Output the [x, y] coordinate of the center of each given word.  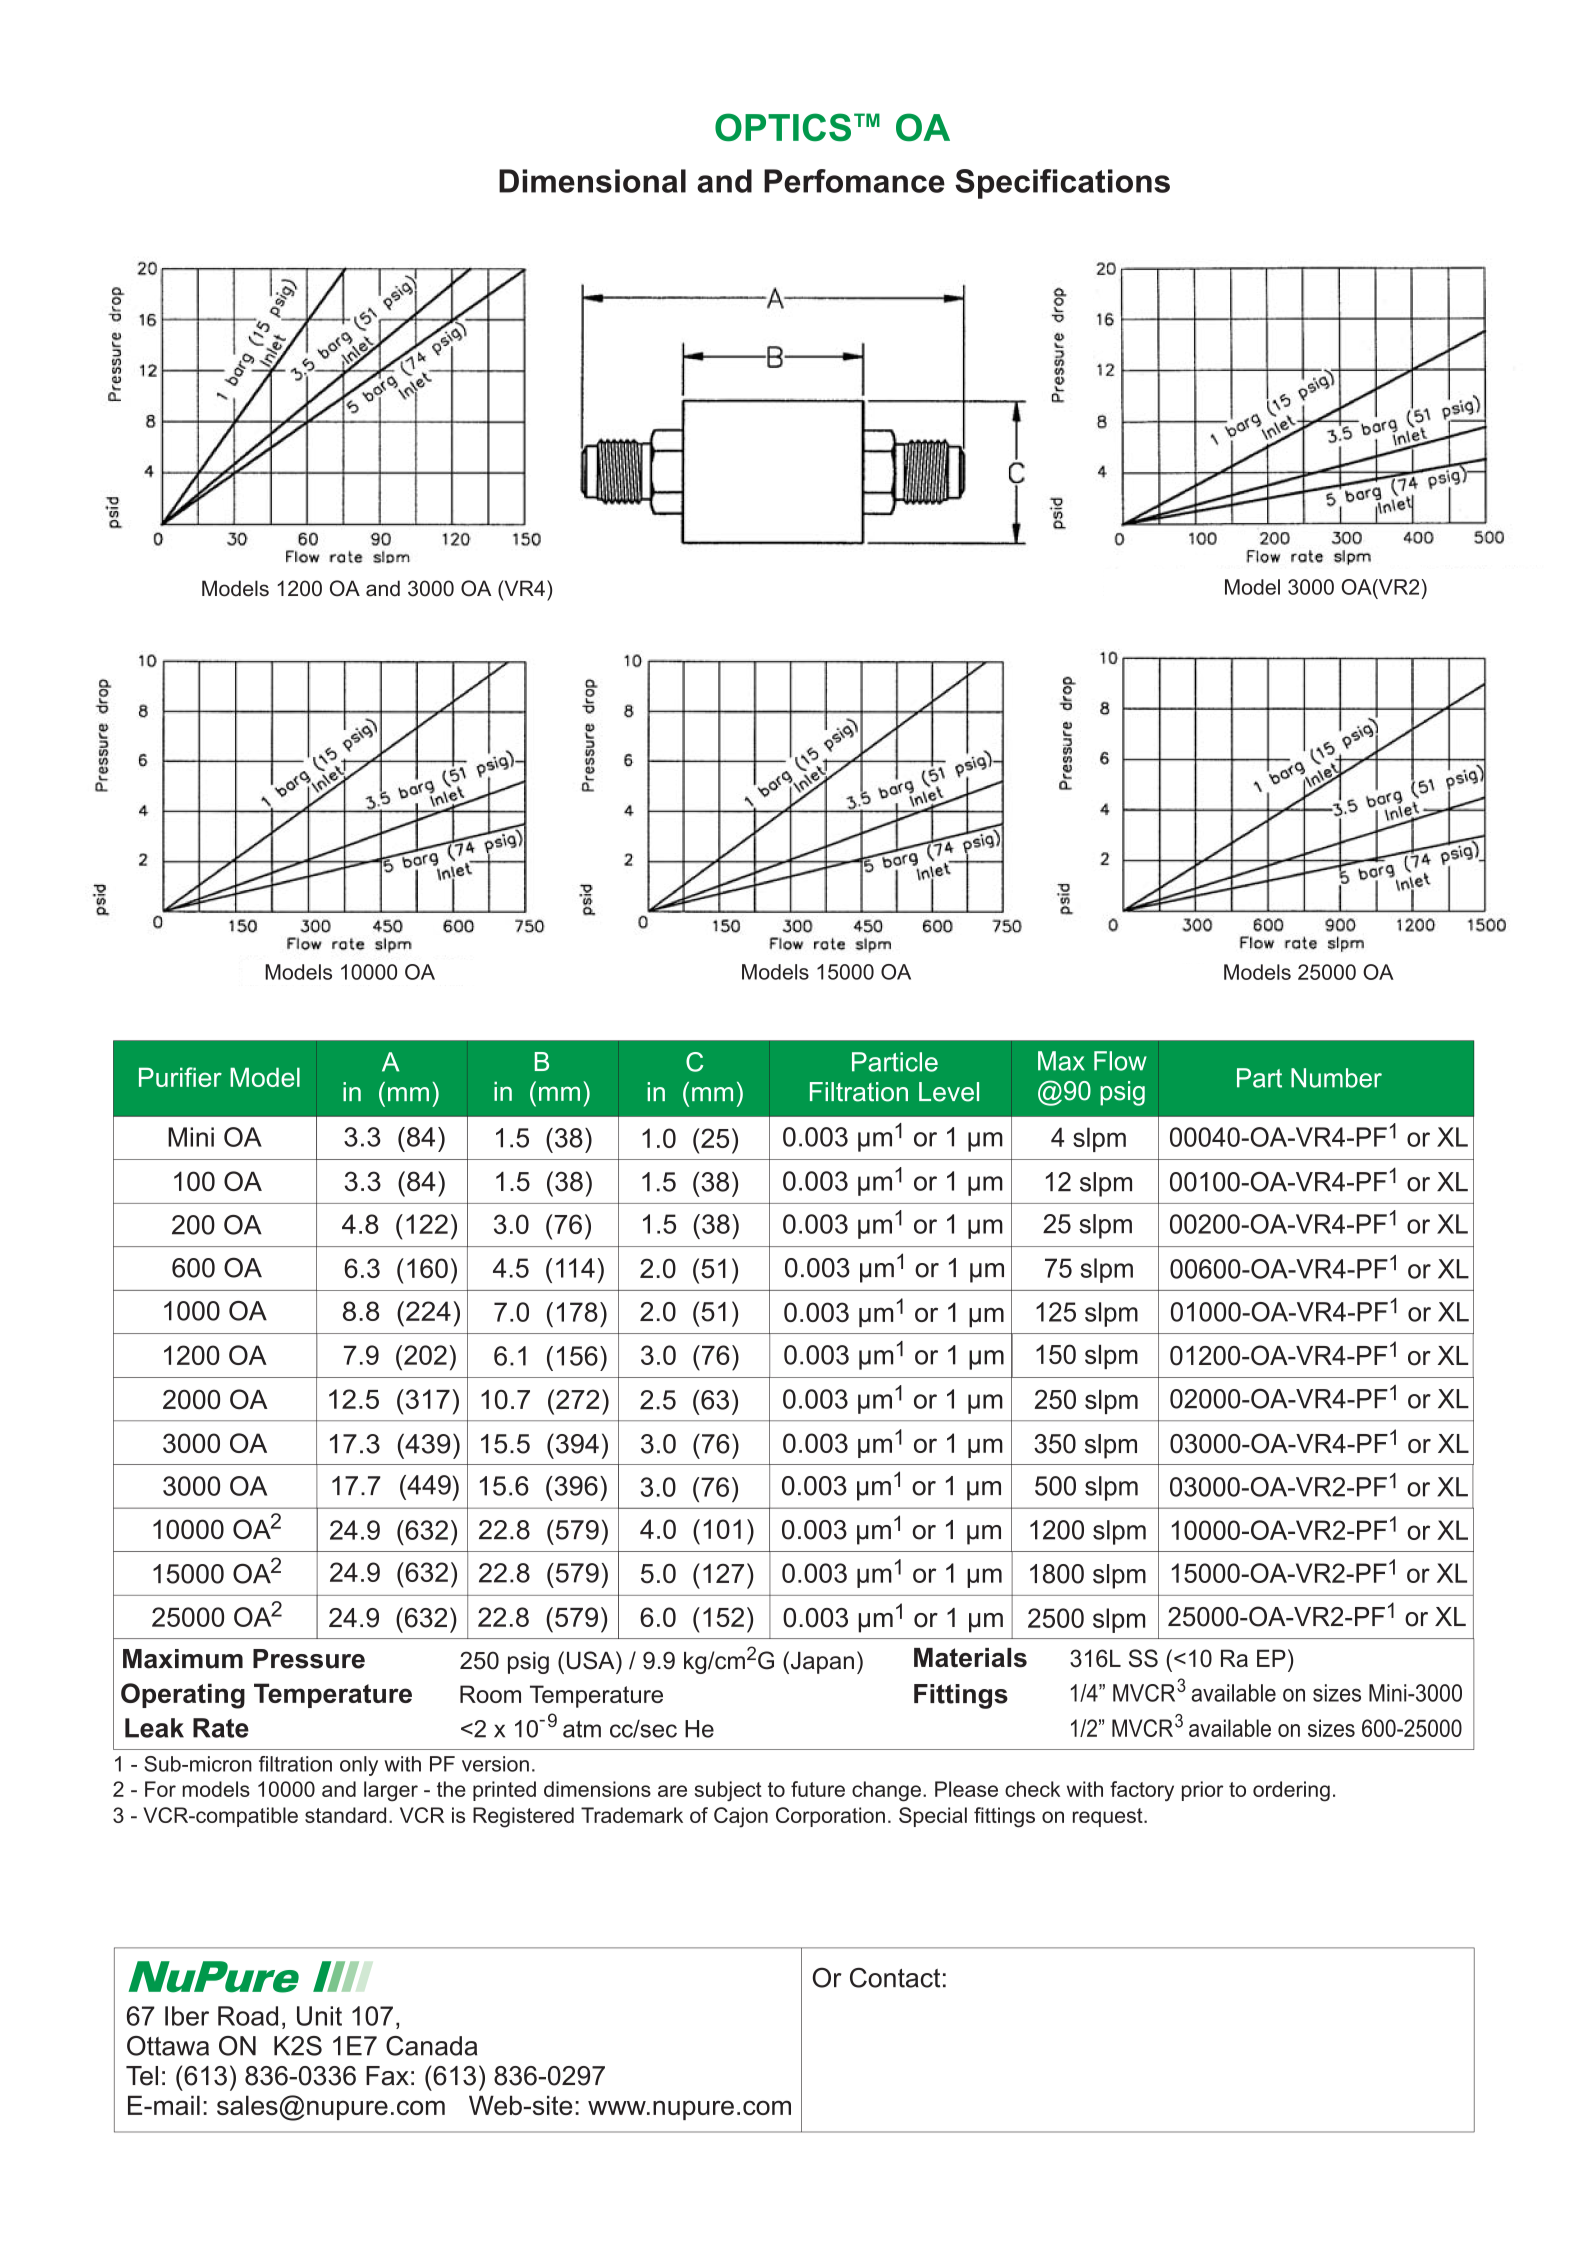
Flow [1120, 1061]
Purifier [180, 1077]
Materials [970, 1658]
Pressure [309, 1659]
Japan [821, 1662]
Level [949, 1092]
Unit [319, 2016]
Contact [895, 1978]
